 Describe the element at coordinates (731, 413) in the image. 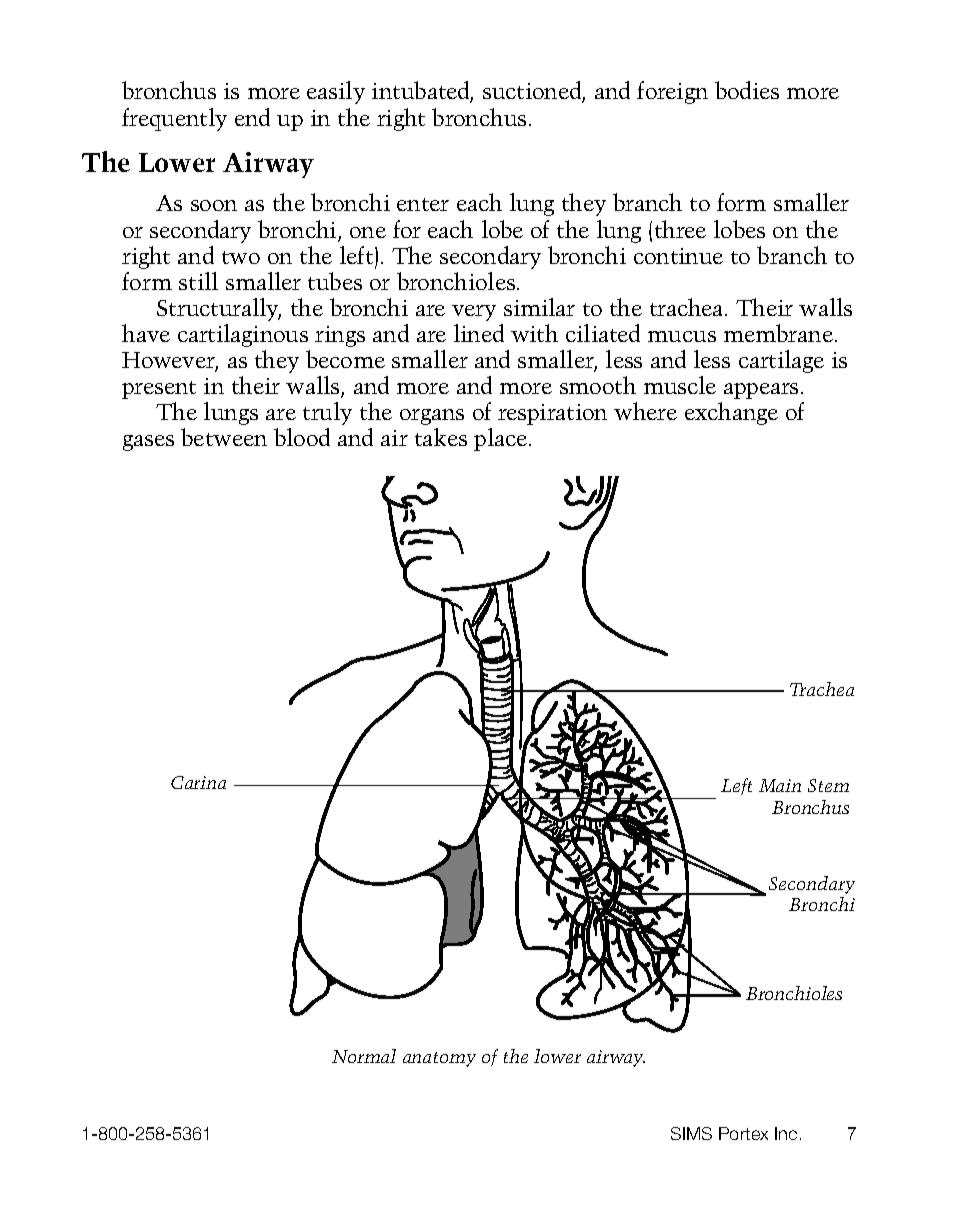

I see `exchange` at that location.
